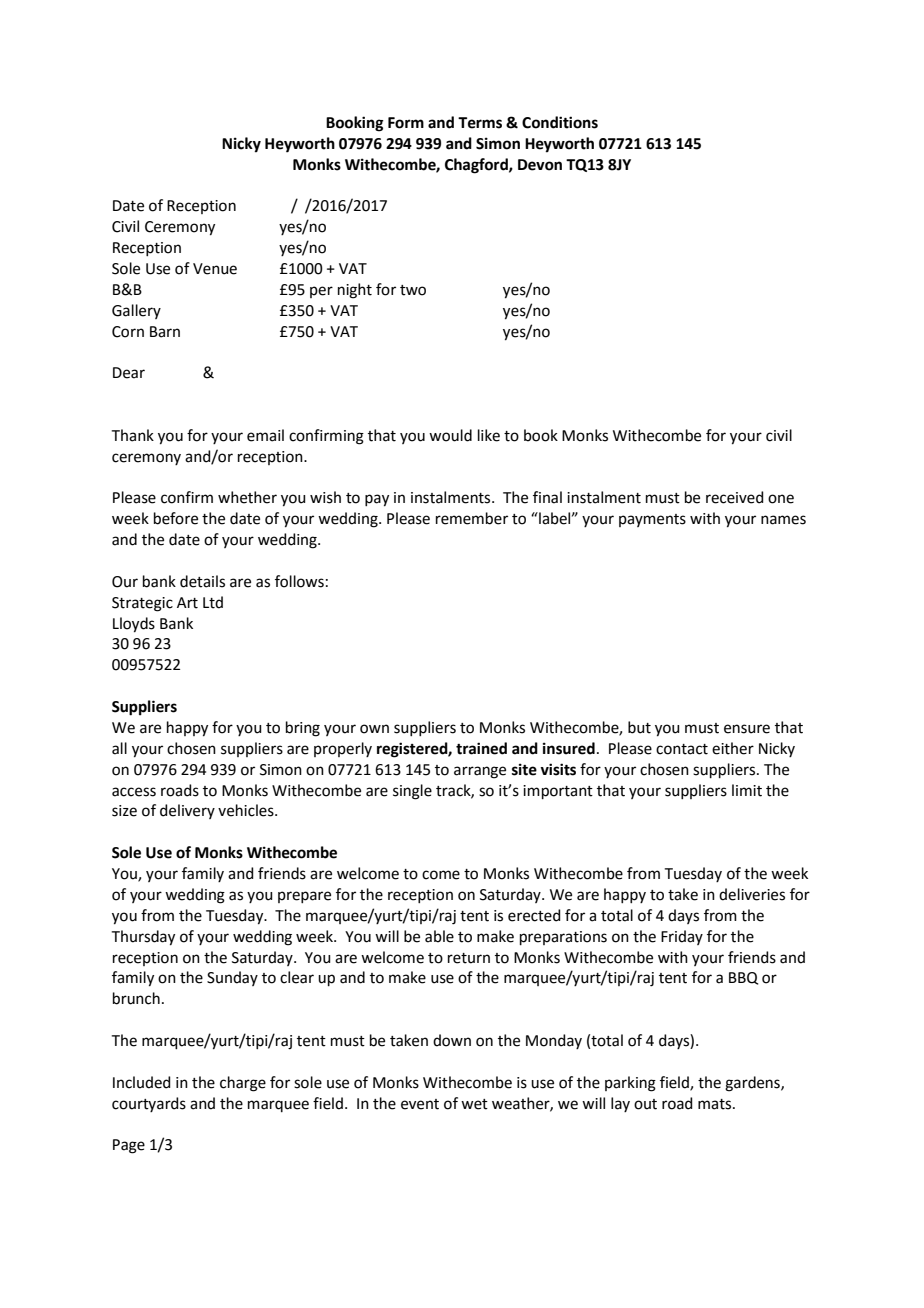 This screenshot has height=1308, width=924. I want to click on whether, so click(247, 497).
